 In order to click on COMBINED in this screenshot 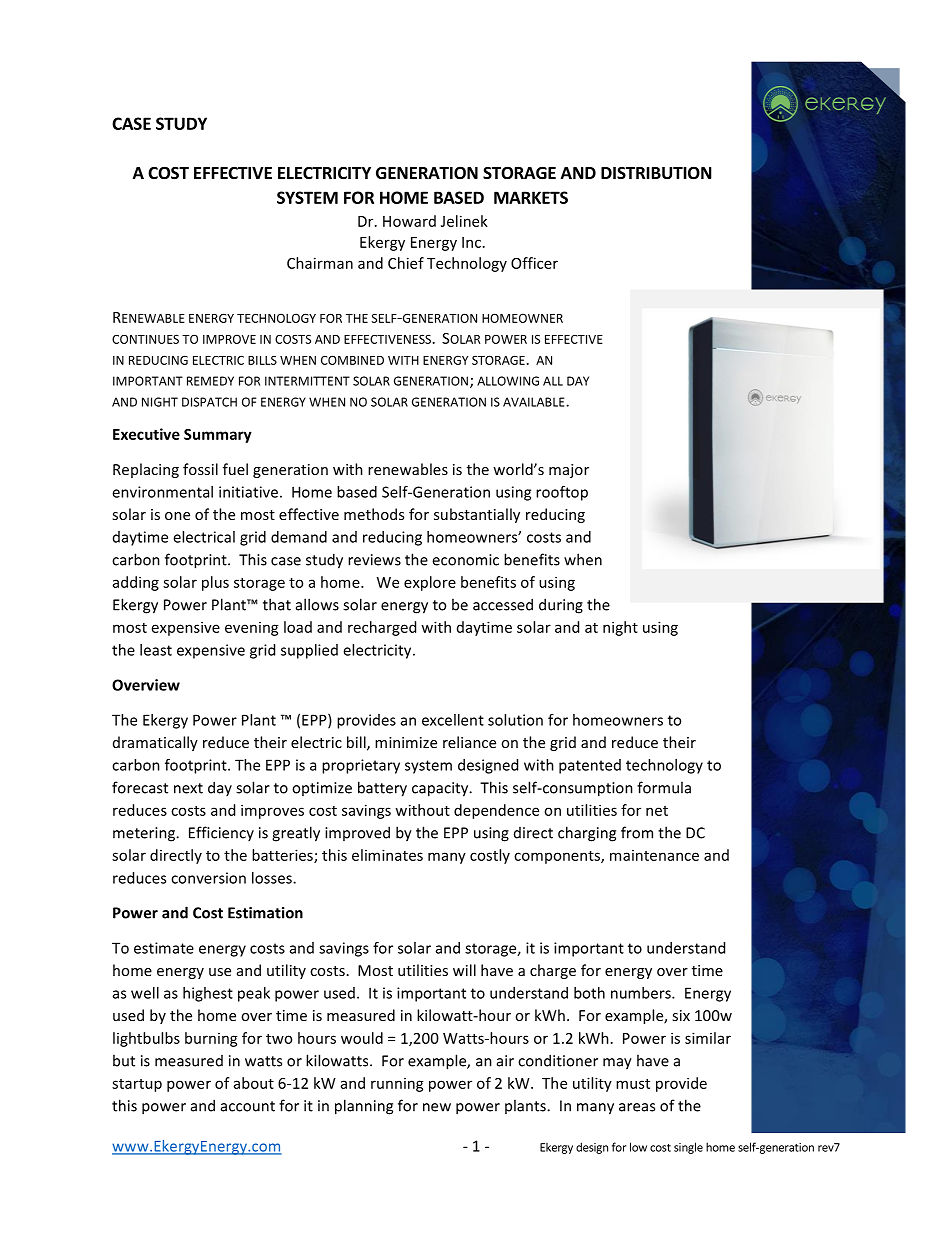, I will do `click(352, 360)`.
